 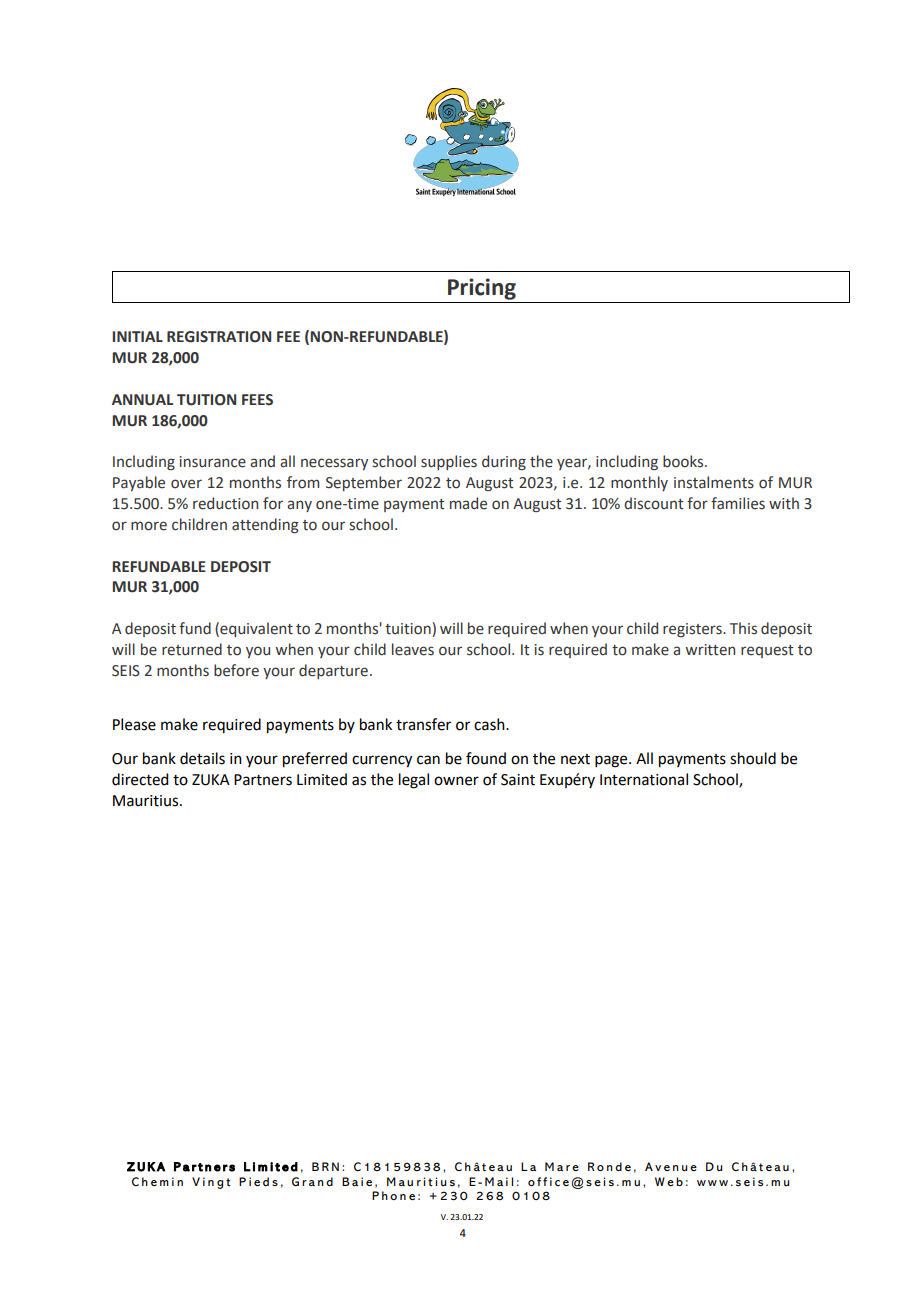 What do you see at coordinates (219, 337) in the screenshot?
I see `REGISTRATION` at bounding box center [219, 337].
